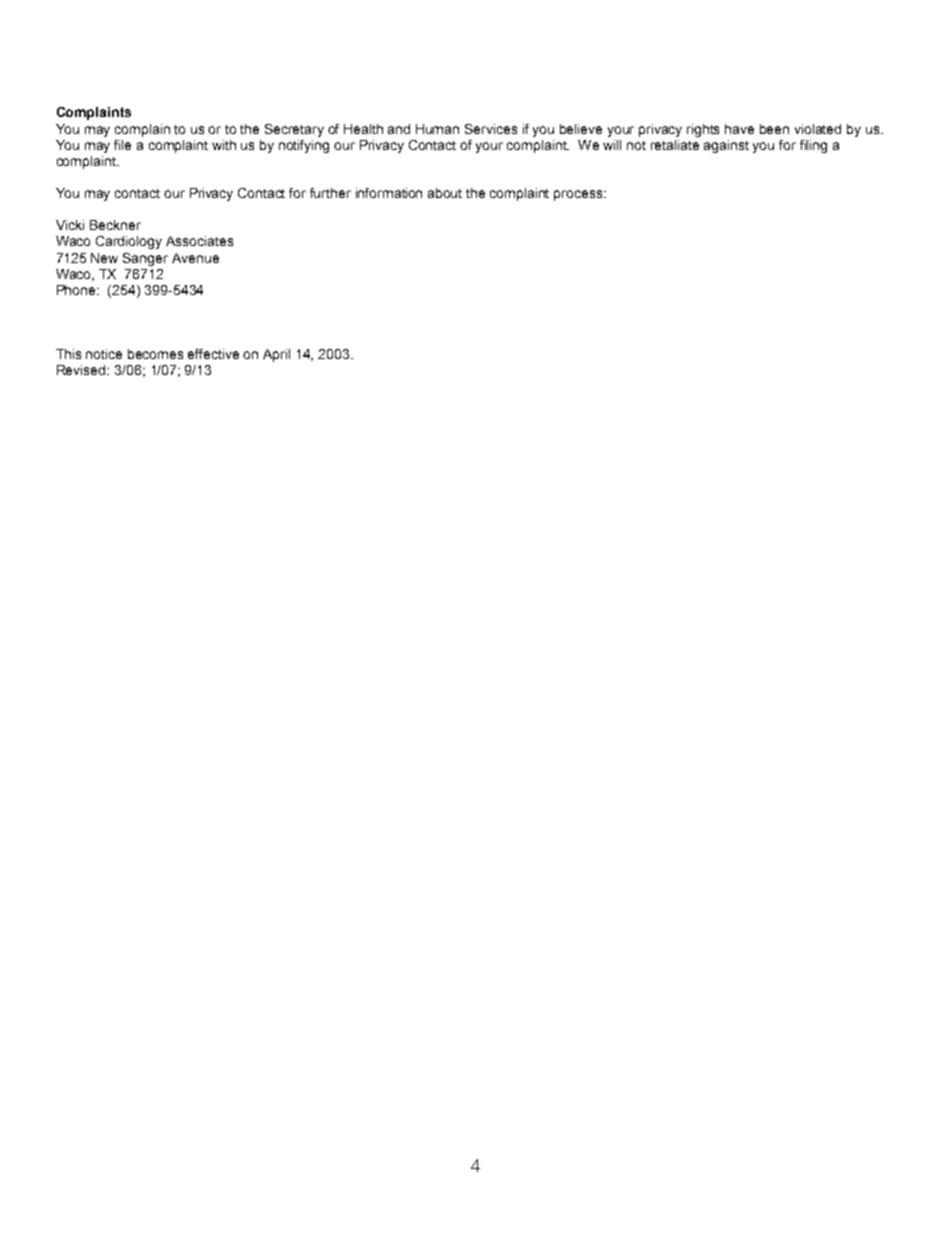 The height and width of the page is (1233, 952). I want to click on Avenue, so click(195, 258).
